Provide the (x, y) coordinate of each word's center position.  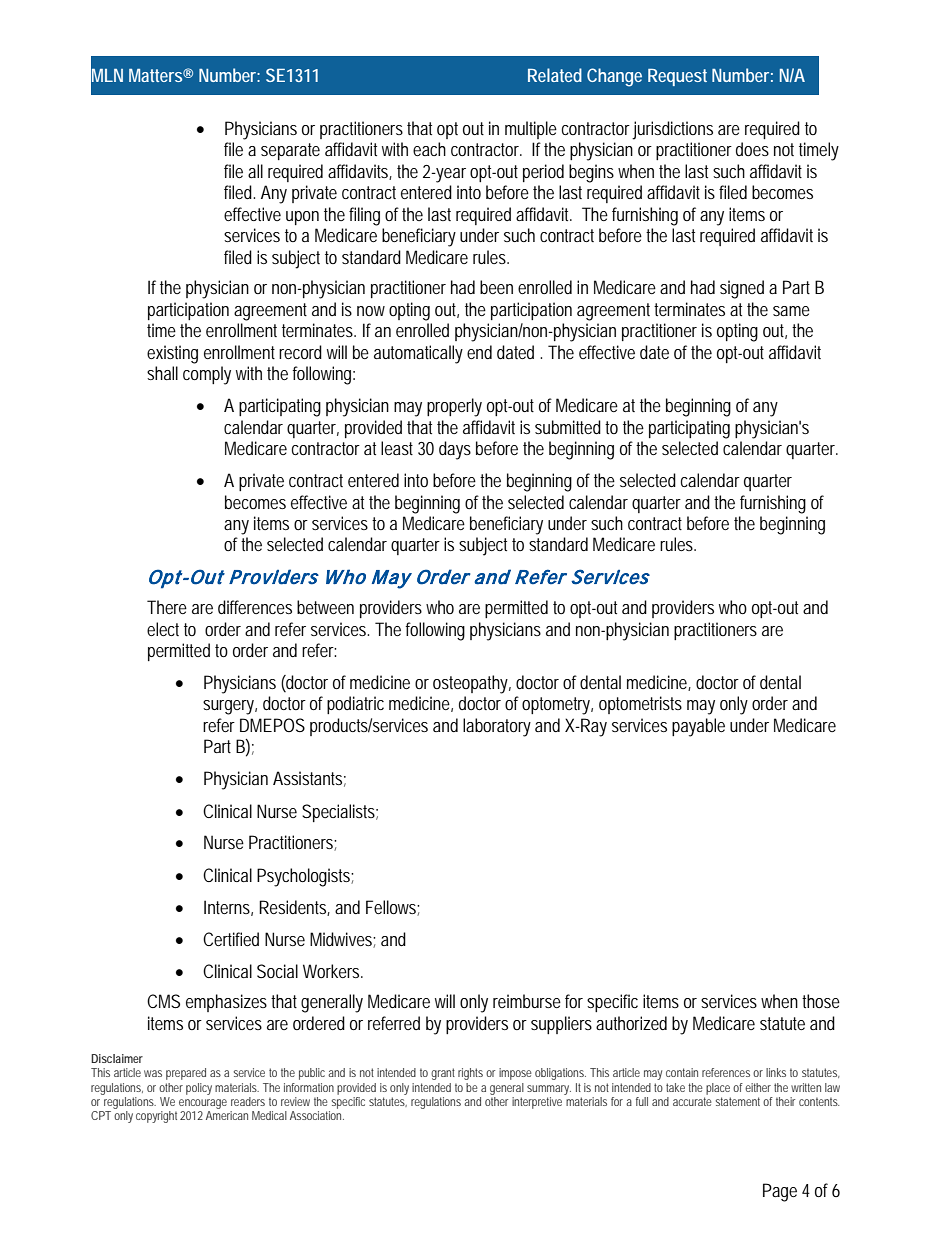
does (752, 149)
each (429, 149)
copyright (156, 1117)
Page (780, 1192)
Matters (155, 75)
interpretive (537, 1103)
